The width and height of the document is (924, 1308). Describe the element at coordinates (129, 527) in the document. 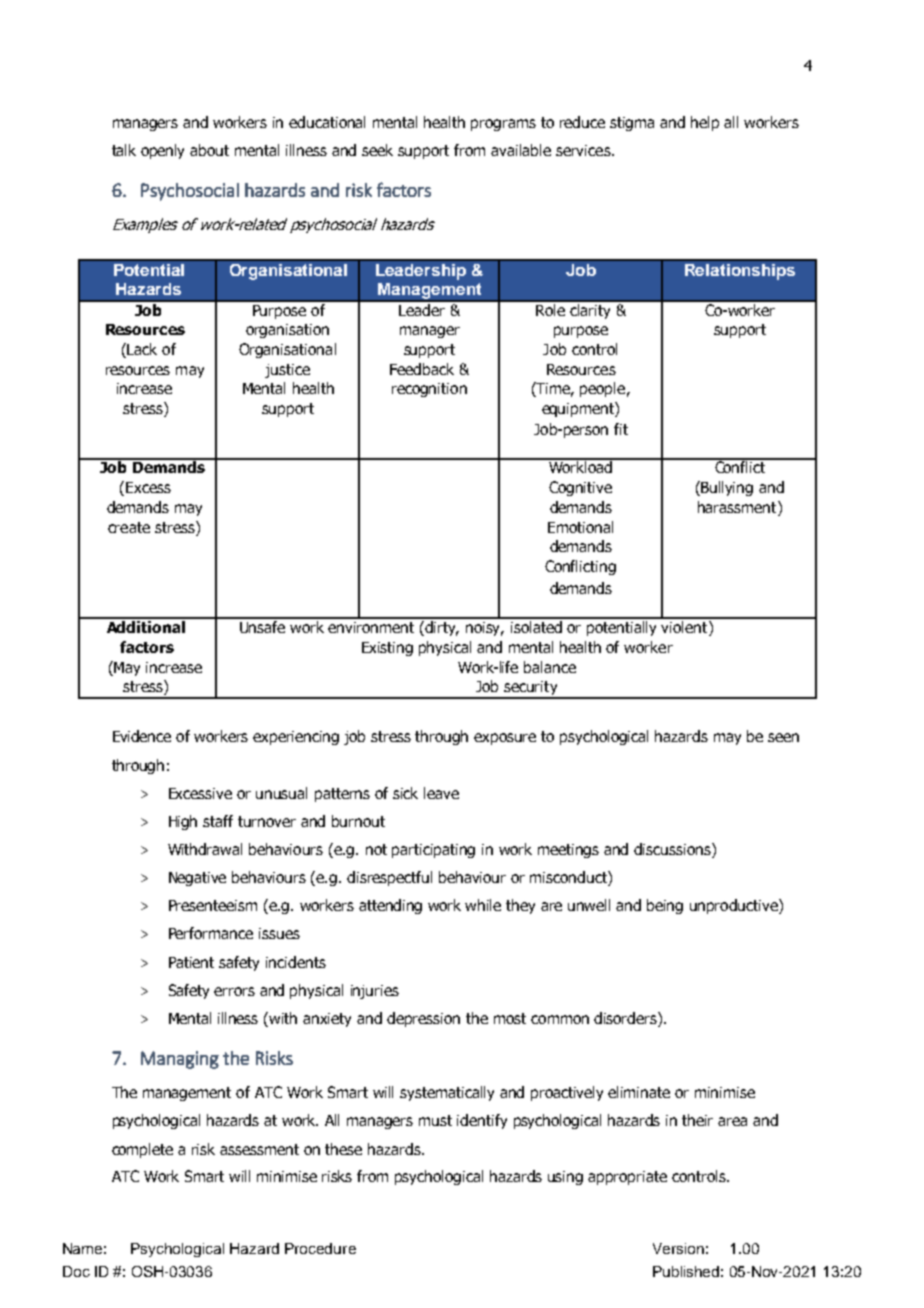

I see `create` at that location.
